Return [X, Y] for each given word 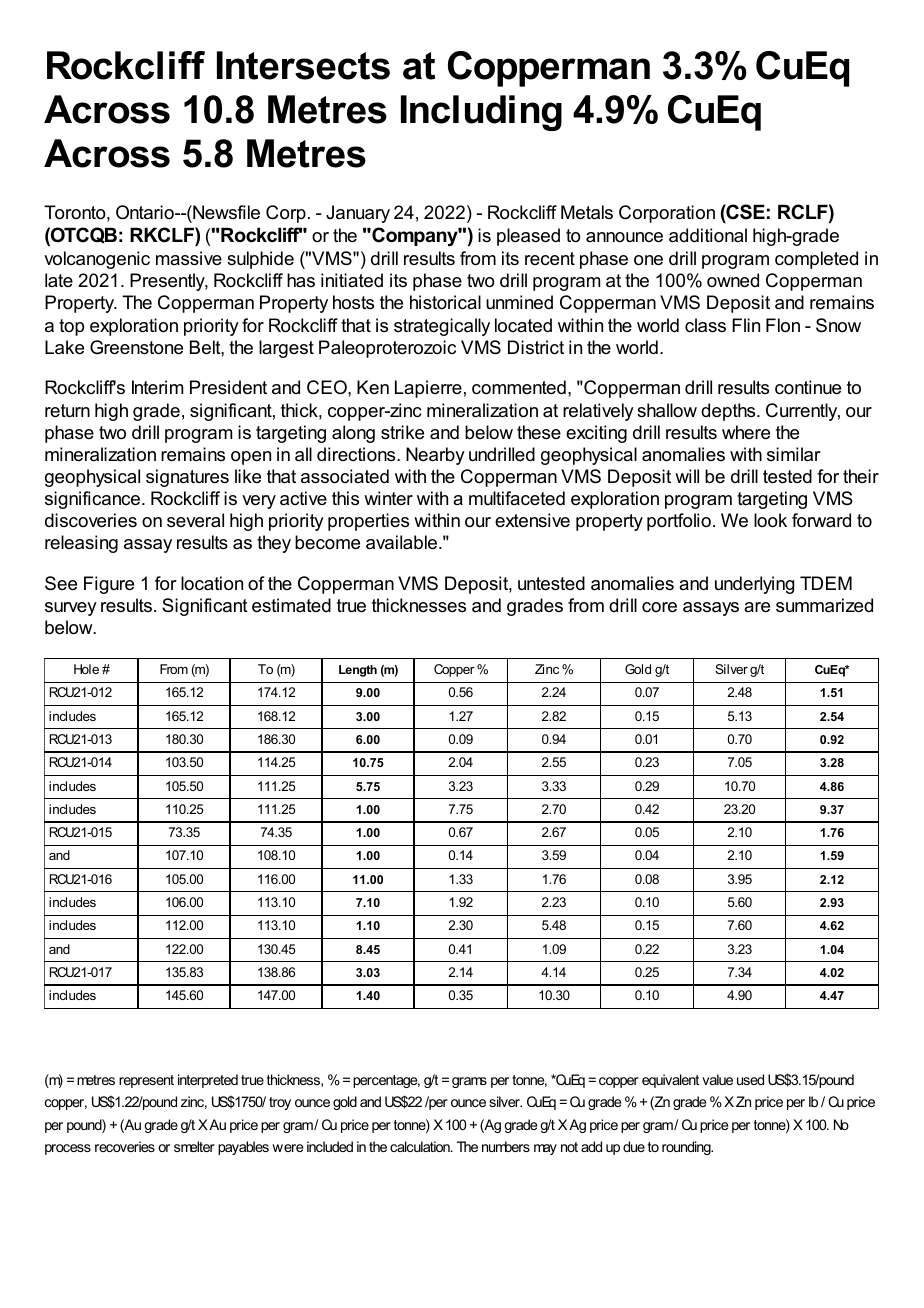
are [757, 607]
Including [481, 113]
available [403, 542]
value [717, 1079]
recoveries [125, 1146]
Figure [109, 585]
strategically [442, 327]
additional [708, 235]
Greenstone [136, 347]
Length [358, 671]
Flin [746, 325]
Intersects [303, 65]
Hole [86, 669]
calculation [421, 1146]
